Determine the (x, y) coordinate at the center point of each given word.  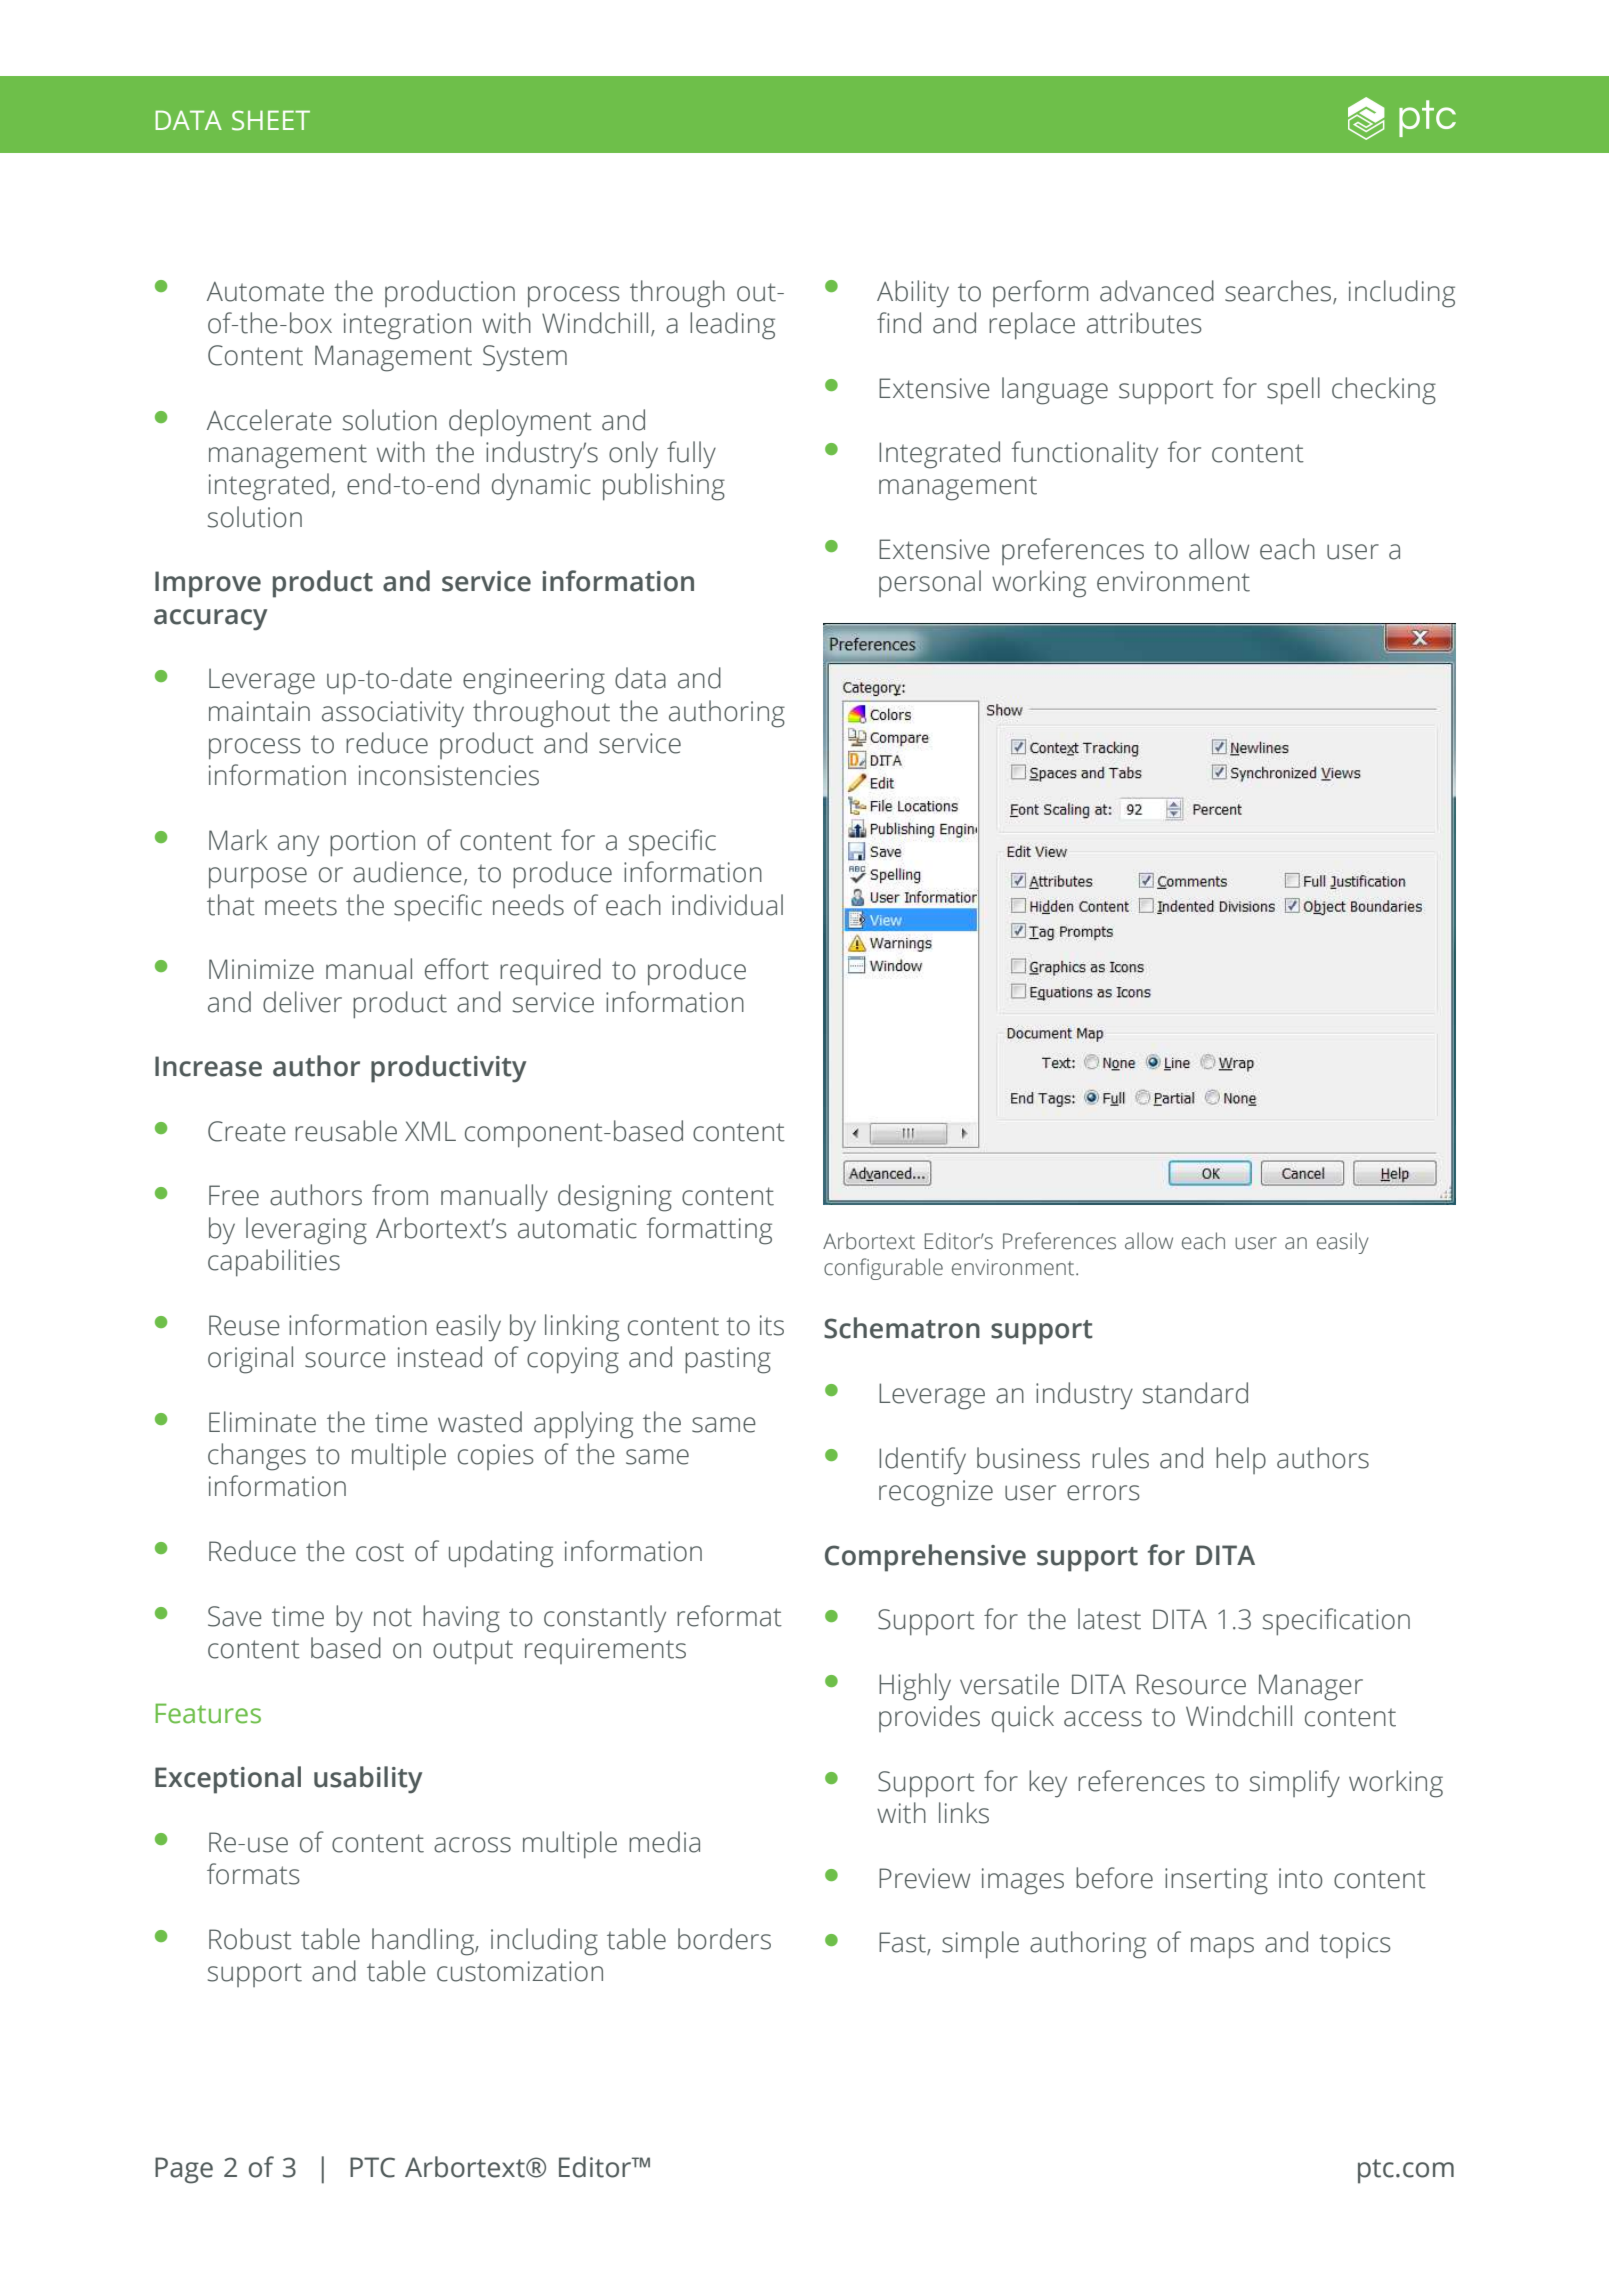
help (1241, 1460)
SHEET (271, 120)
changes (257, 1457)
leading (732, 326)
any (298, 846)
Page (184, 2170)
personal (930, 583)
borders (724, 1939)
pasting (728, 1360)
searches (1279, 291)
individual (727, 905)
